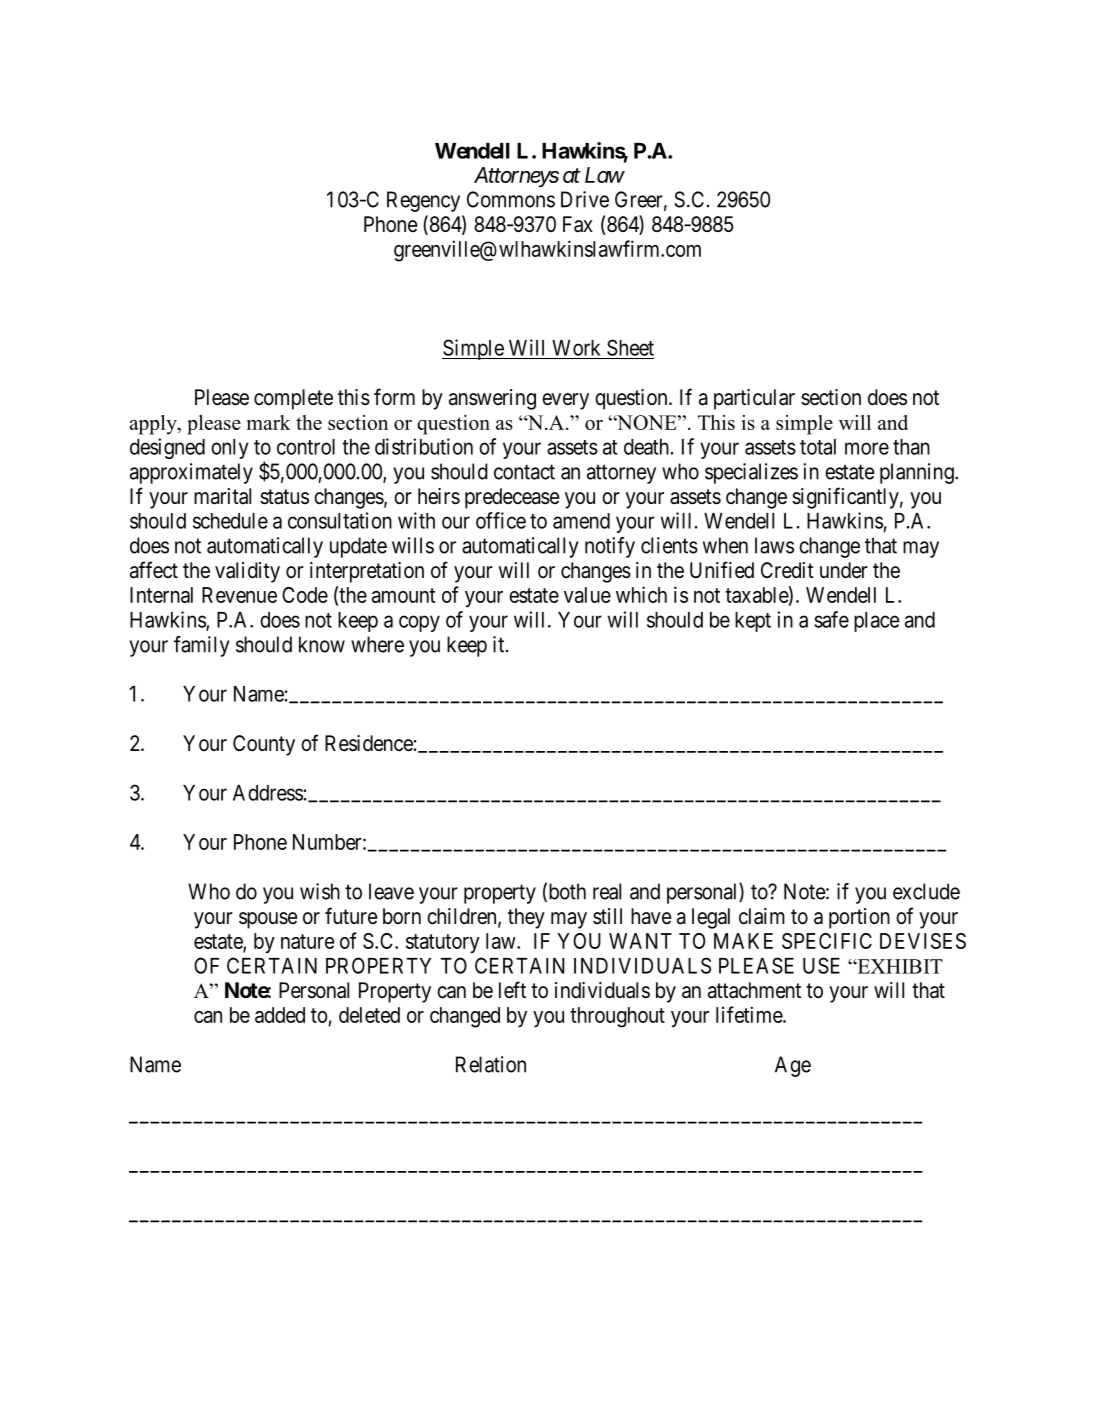 The image size is (1096, 1418). I want to click on marital, so click(222, 496).
